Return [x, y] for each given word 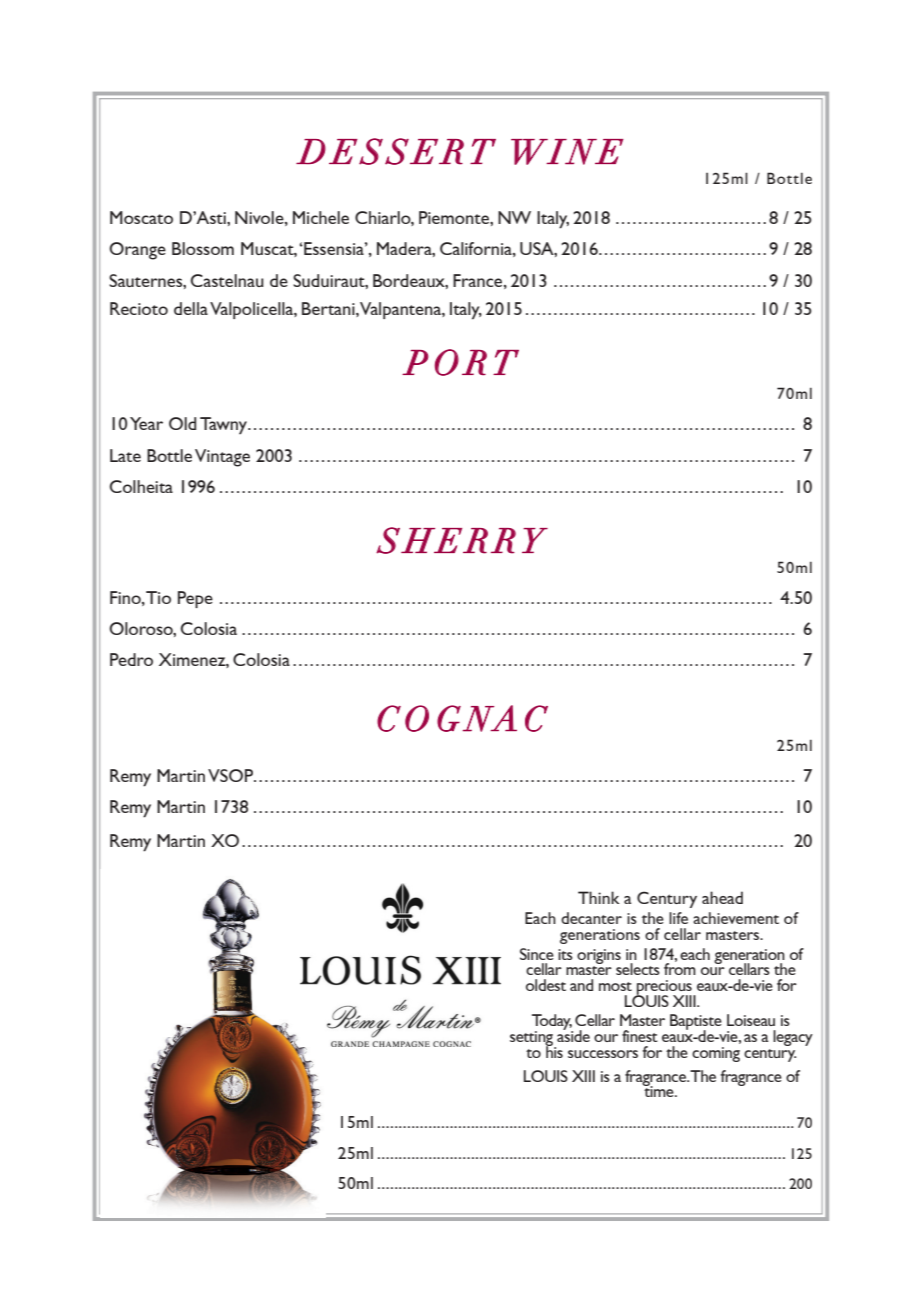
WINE [567, 152]
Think [599, 897]
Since [537, 954]
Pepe [195, 599]
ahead [722, 897]
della [191, 308]
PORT [460, 362]
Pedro [131, 659]
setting [533, 1039]
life [678, 918]
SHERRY [462, 540]
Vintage [222, 458]
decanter [591, 918]
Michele [321, 217]
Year [146, 423]
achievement [736, 918]
